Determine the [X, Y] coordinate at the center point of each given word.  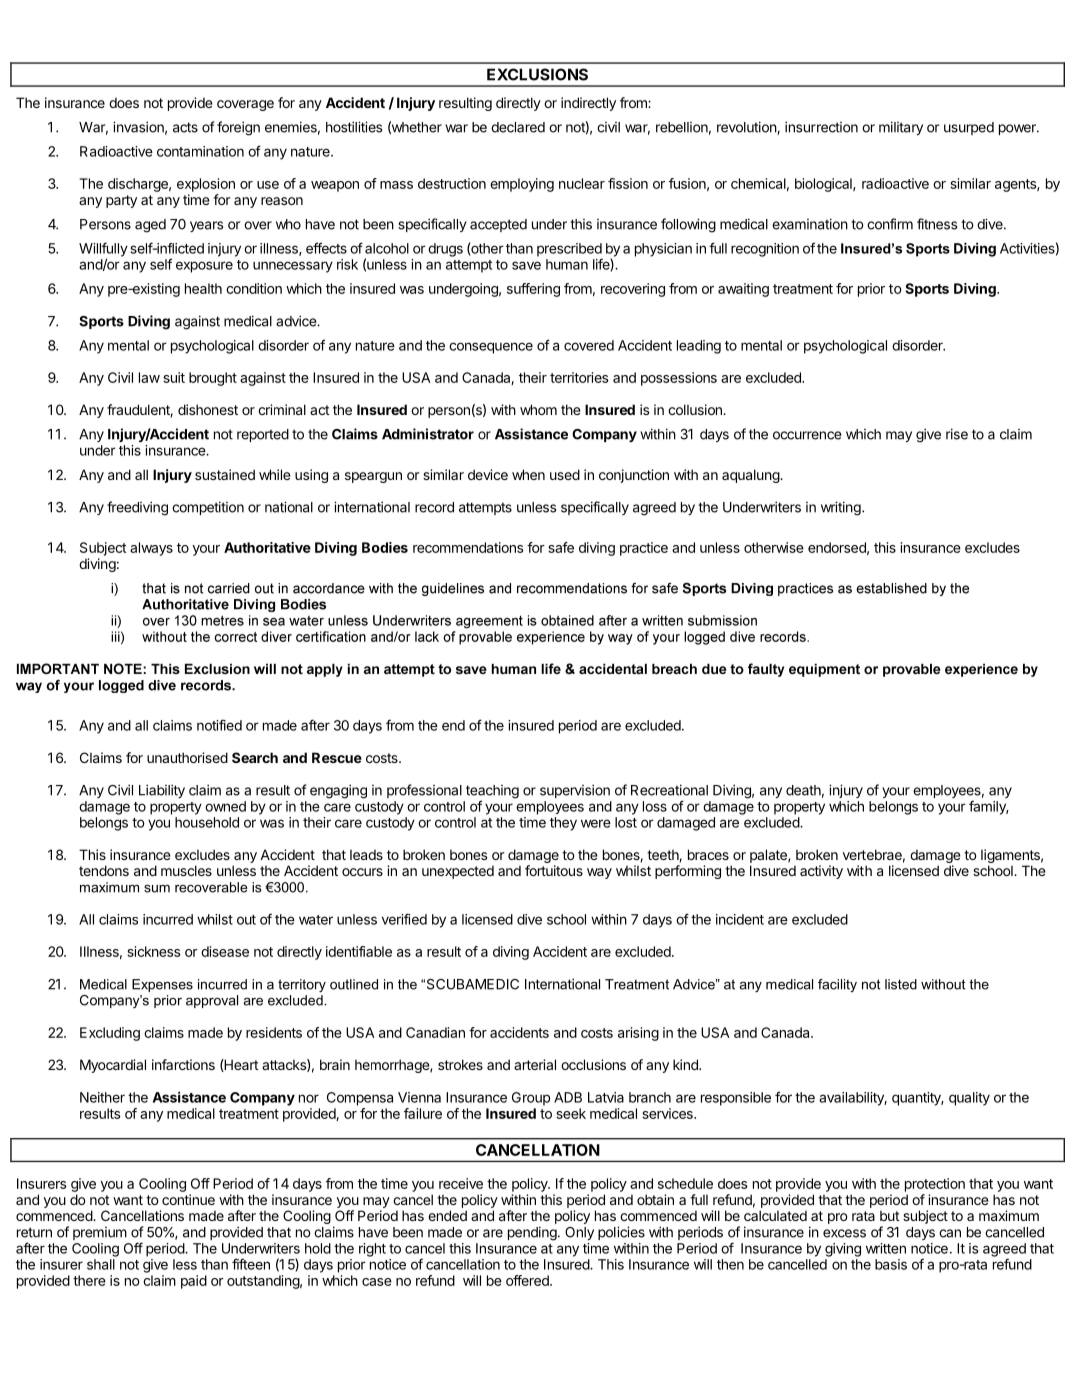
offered [528, 1280]
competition [208, 508]
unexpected [458, 872]
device [488, 474]
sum [157, 888]
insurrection [821, 127]
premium [100, 1233]
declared [518, 127]
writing [841, 508]
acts [185, 127]
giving [843, 1250]
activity [821, 872]
